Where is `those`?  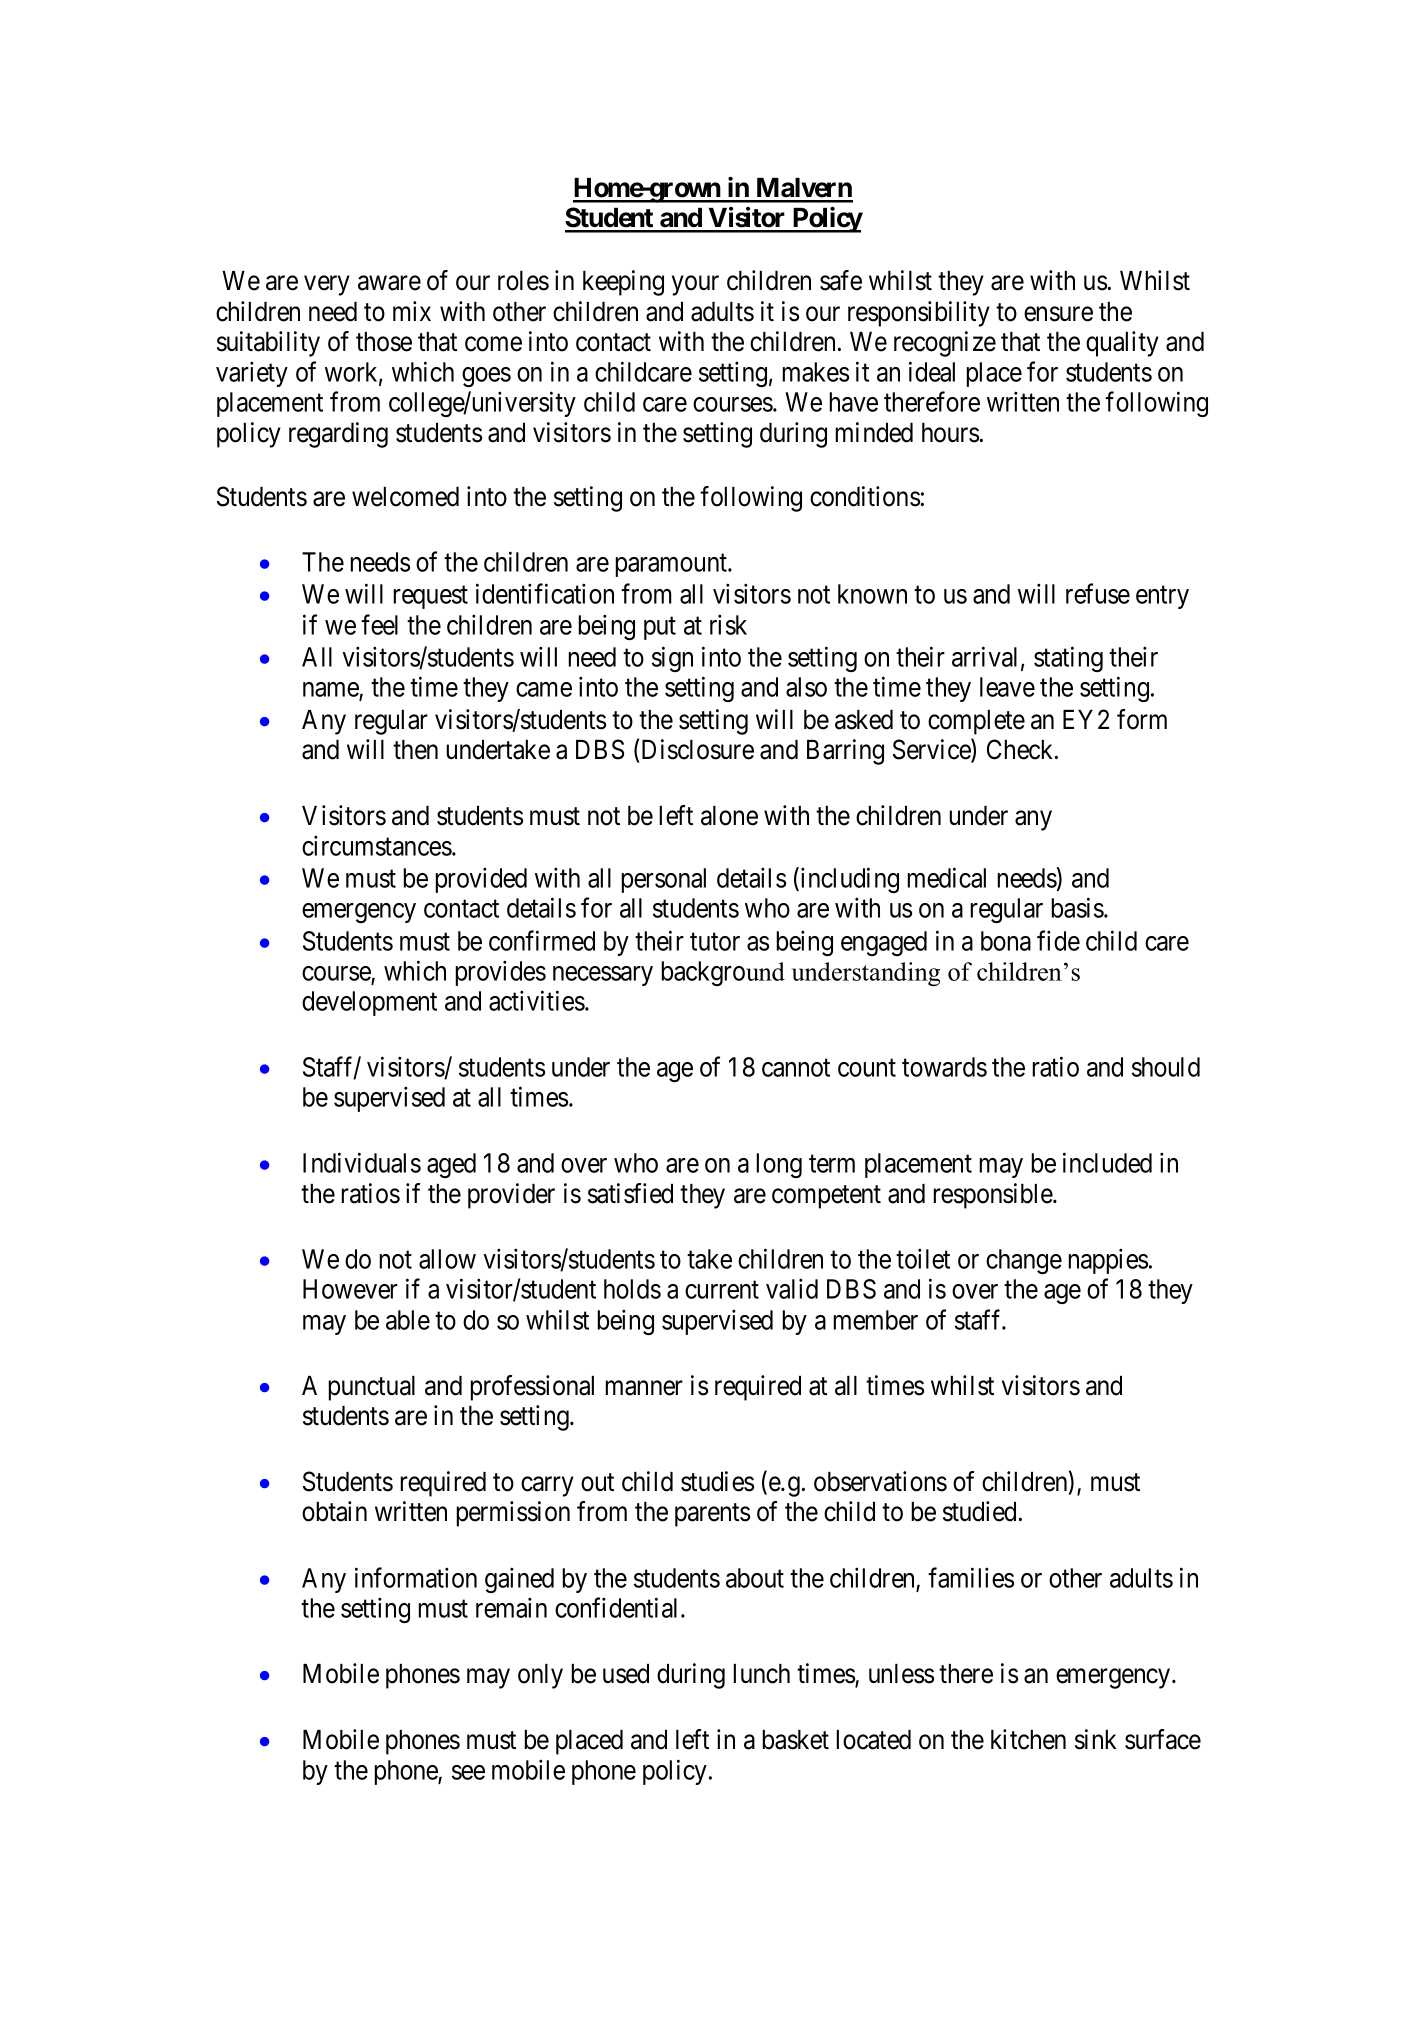 those is located at coordinates (384, 342).
